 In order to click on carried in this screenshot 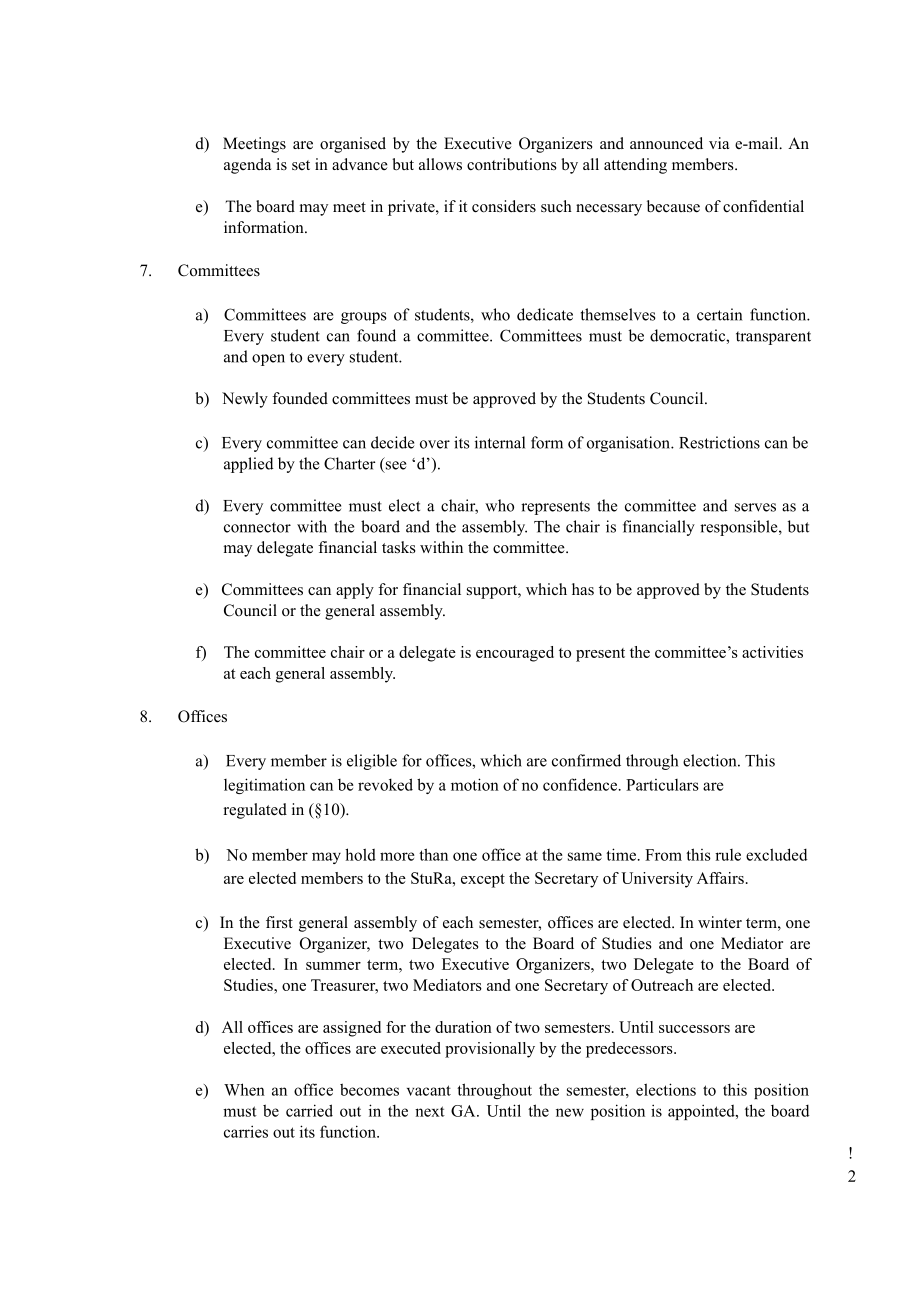, I will do `click(309, 1110)`.
